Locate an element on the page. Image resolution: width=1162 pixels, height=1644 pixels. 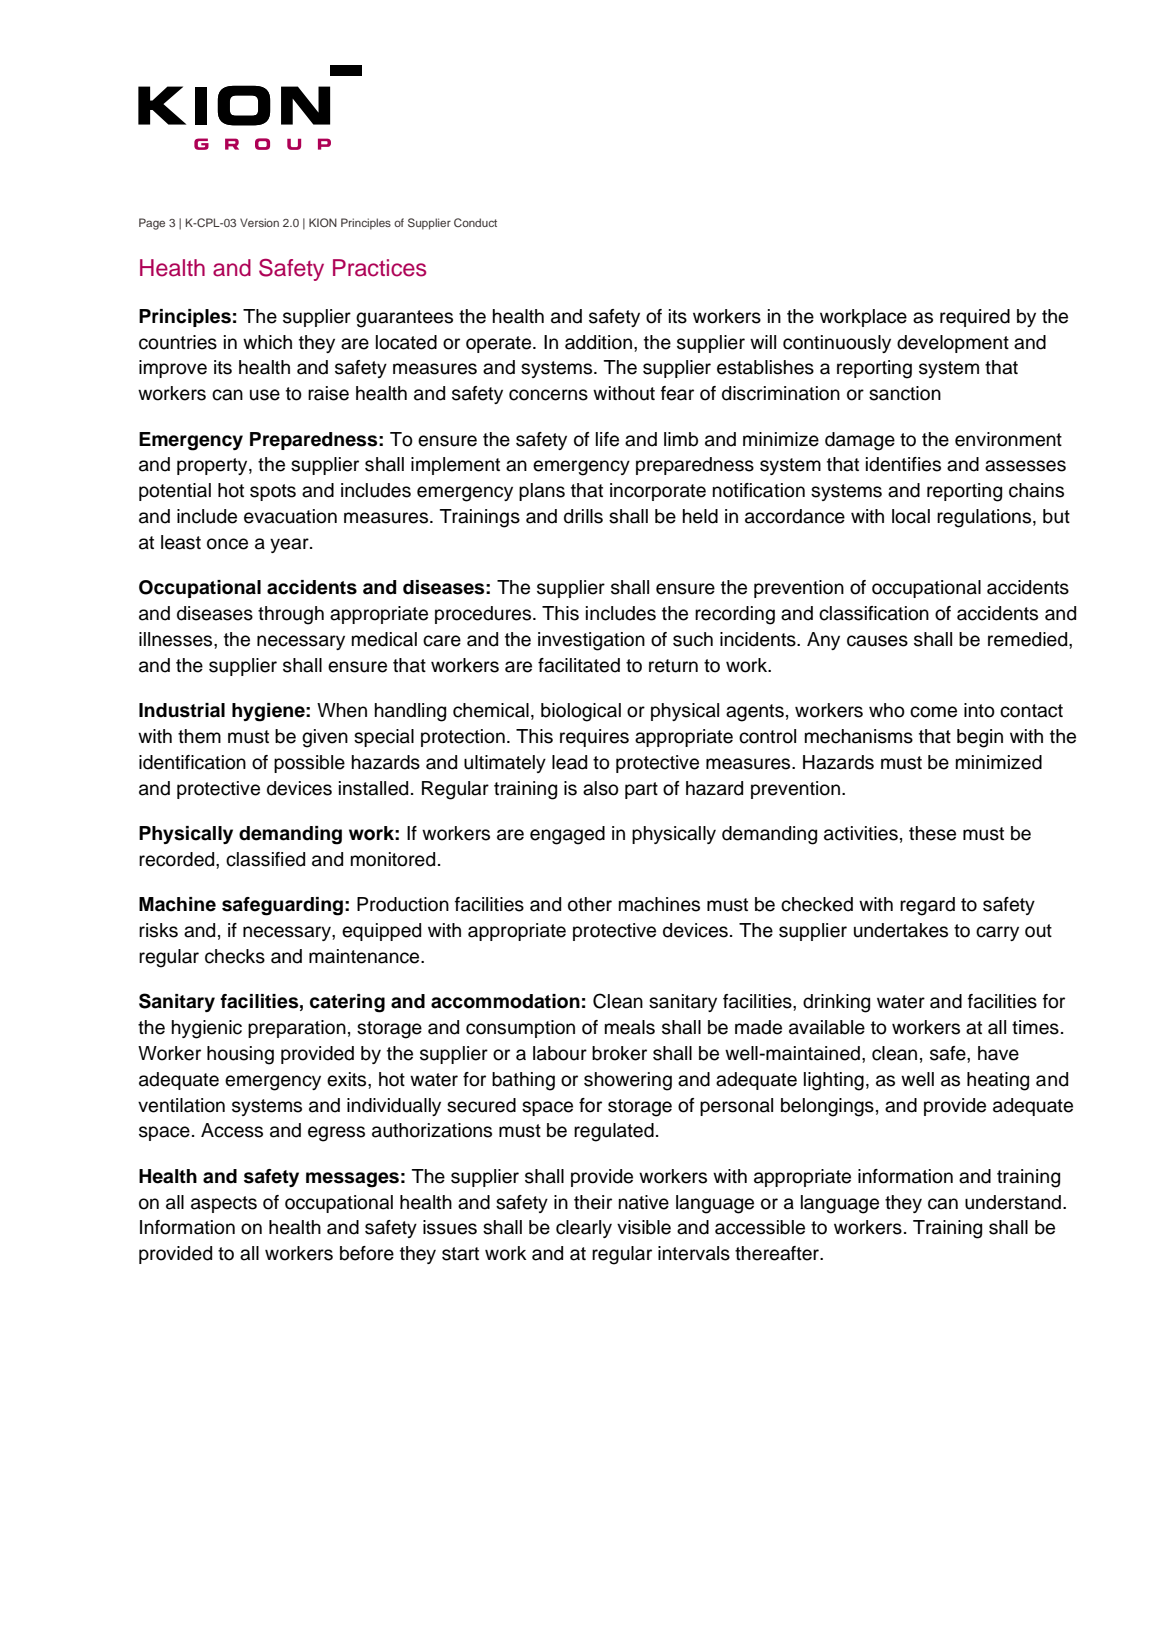
Conduct is located at coordinates (475, 222).
